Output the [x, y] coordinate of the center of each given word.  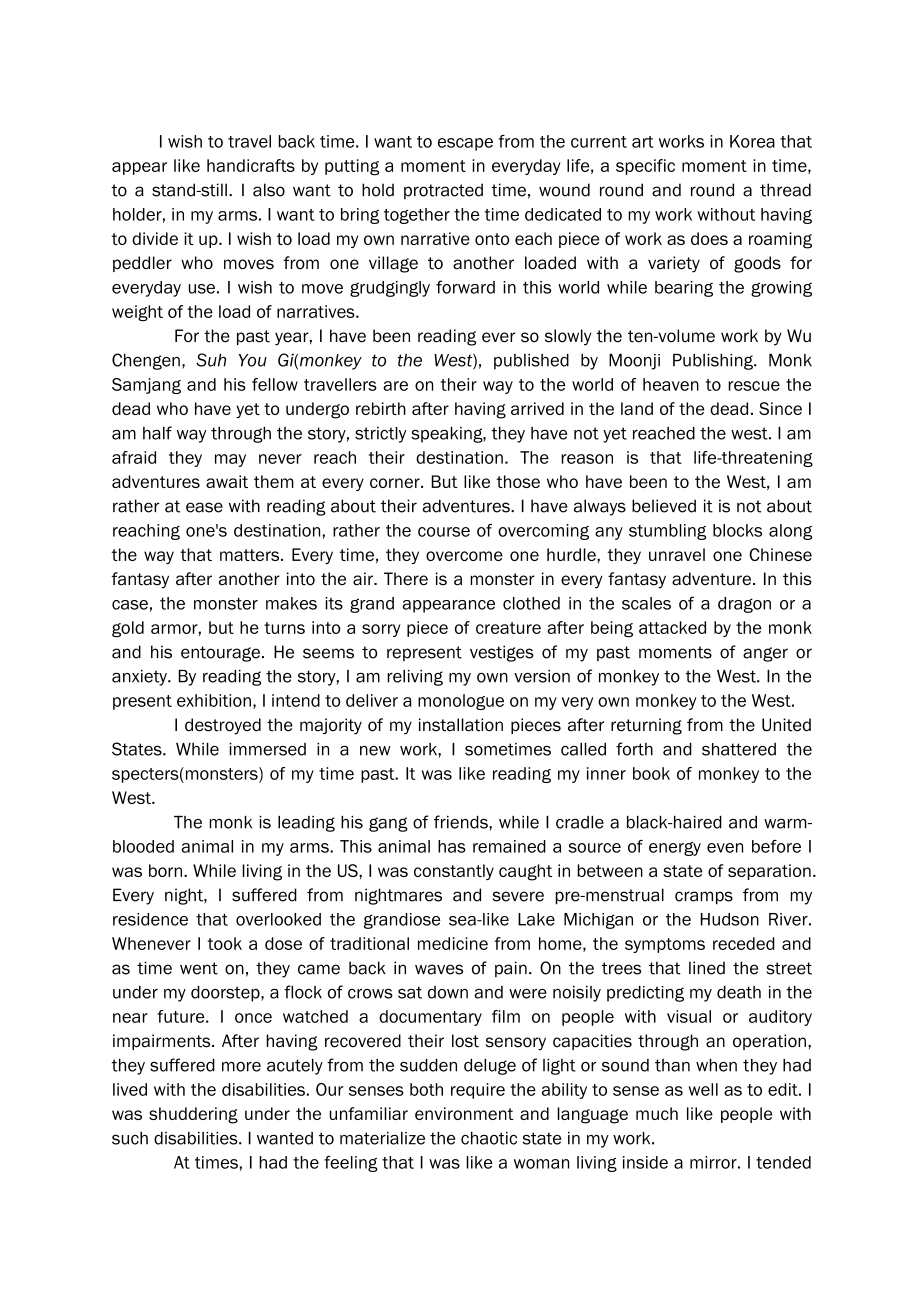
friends [462, 822]
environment [464, 1113]
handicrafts [251, 165]
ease [204, 507]
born [167, 870]
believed [664, 506]
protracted [443, 191]
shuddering [193, 1115]
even [725, 848]
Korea [752, 141]
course [444, 532]
